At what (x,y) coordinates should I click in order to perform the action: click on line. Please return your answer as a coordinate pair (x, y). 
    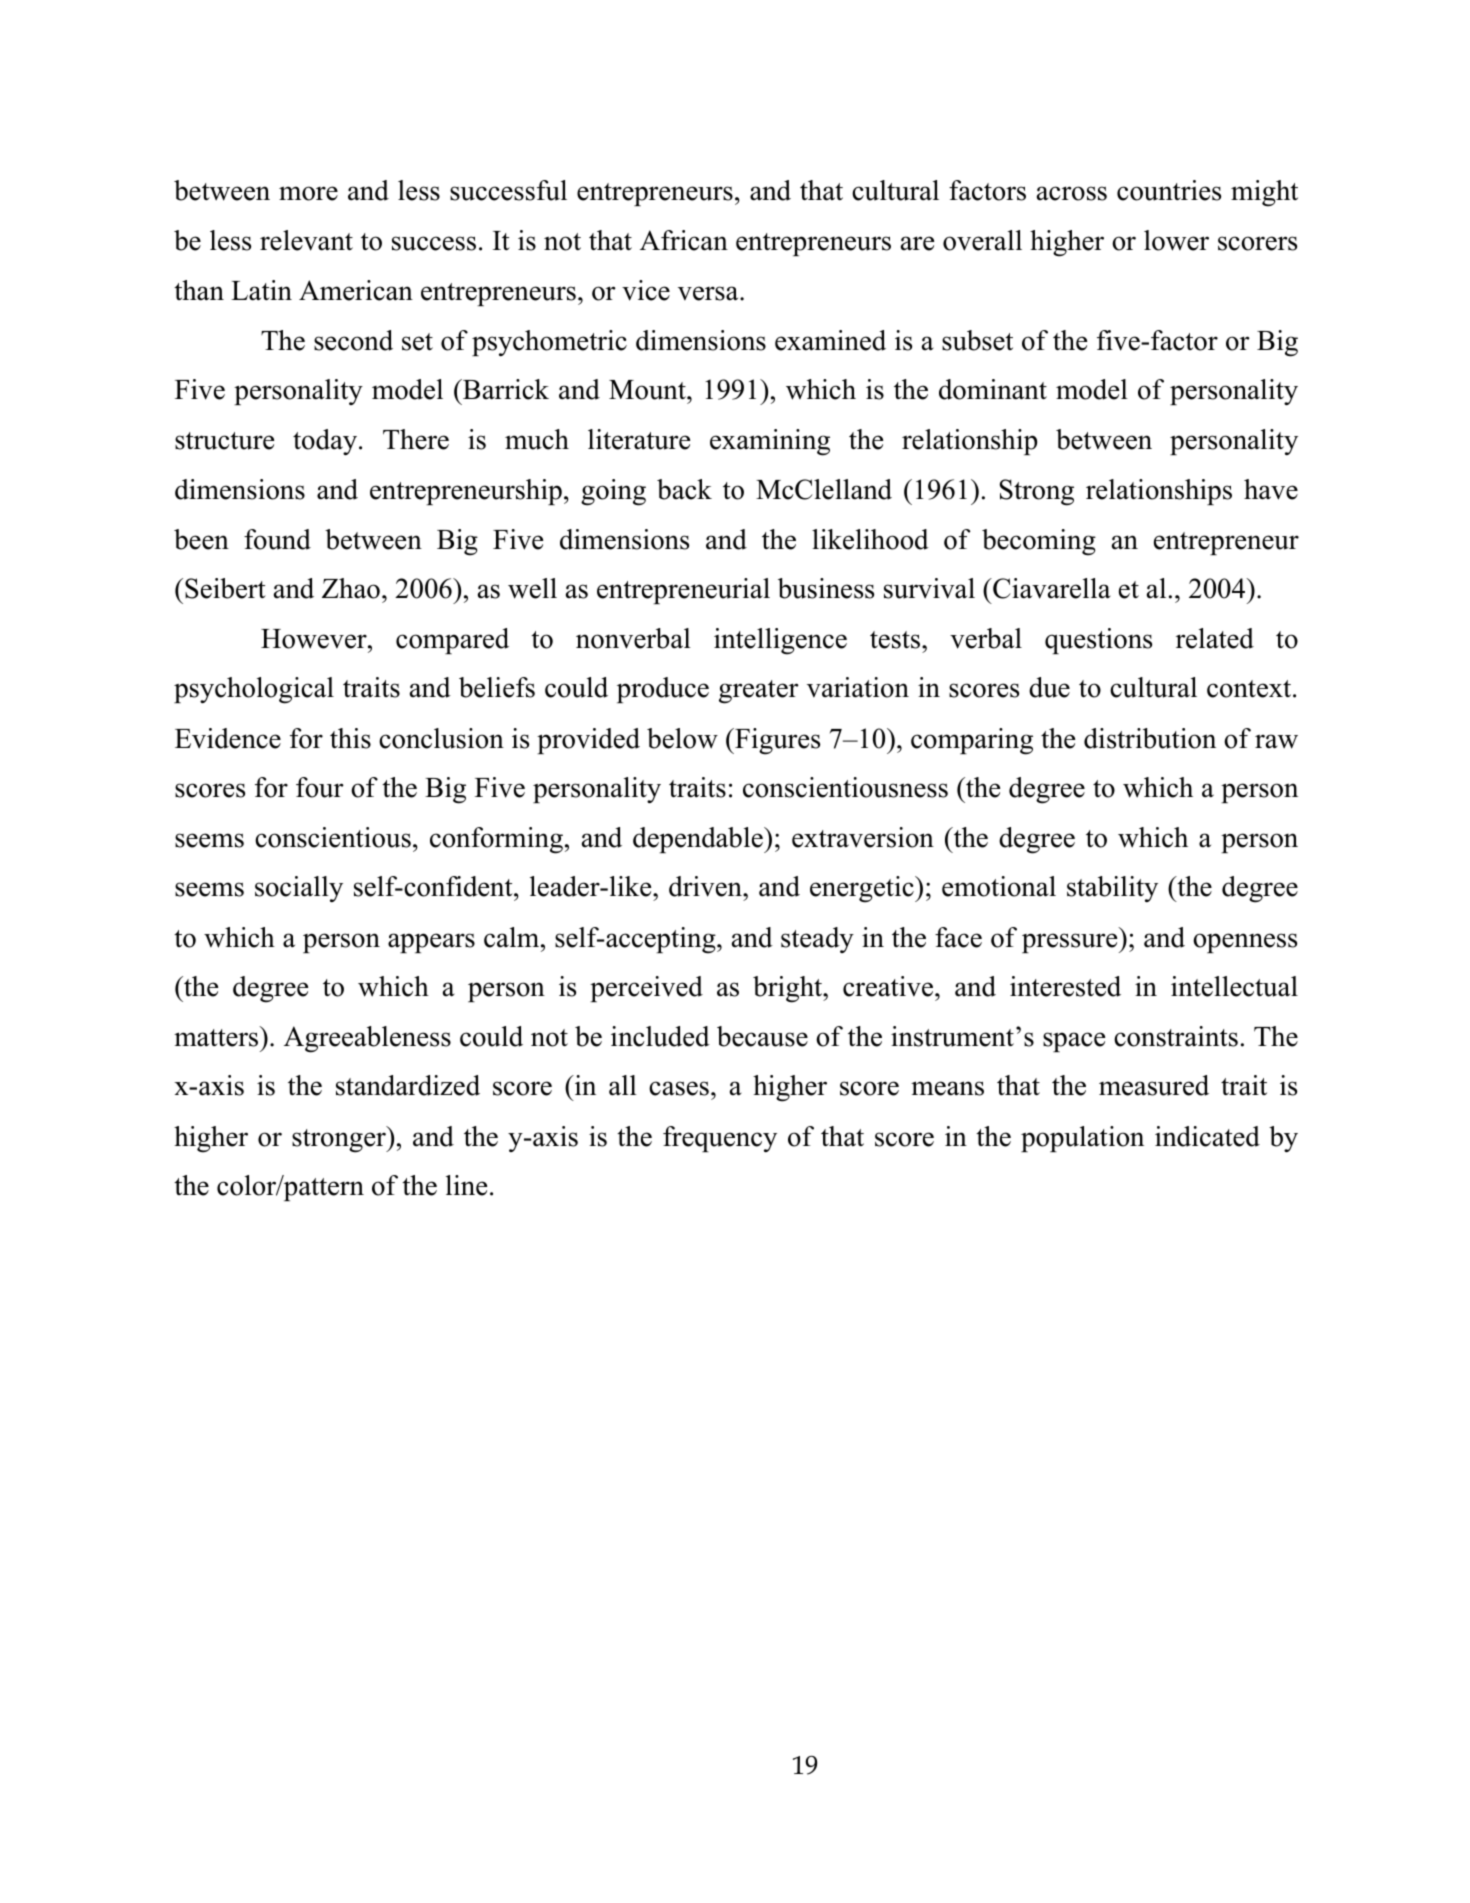
    Looking at the image, I should click on (466, 1185).
